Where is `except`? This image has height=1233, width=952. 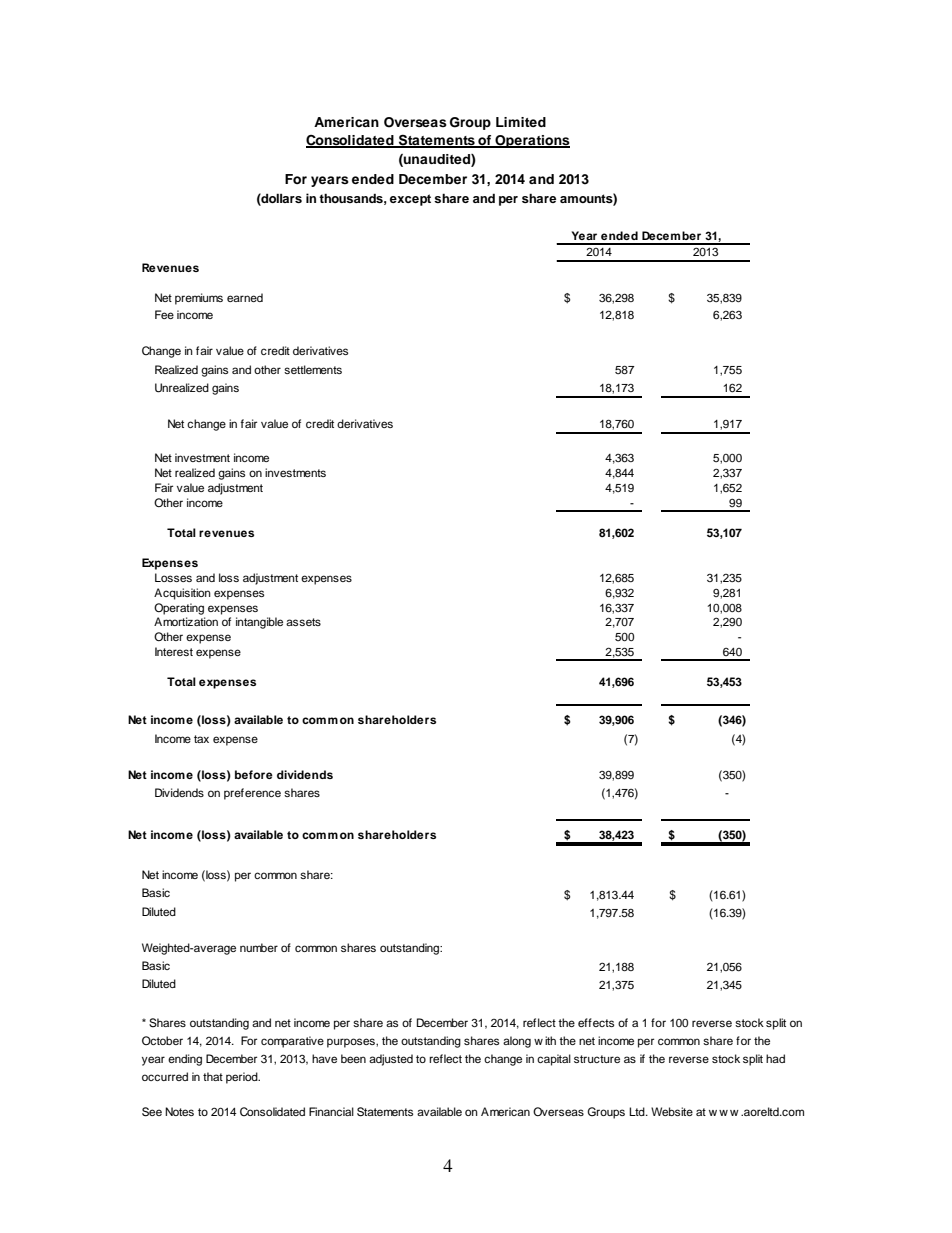 except is located at coordinates (410, 200).
